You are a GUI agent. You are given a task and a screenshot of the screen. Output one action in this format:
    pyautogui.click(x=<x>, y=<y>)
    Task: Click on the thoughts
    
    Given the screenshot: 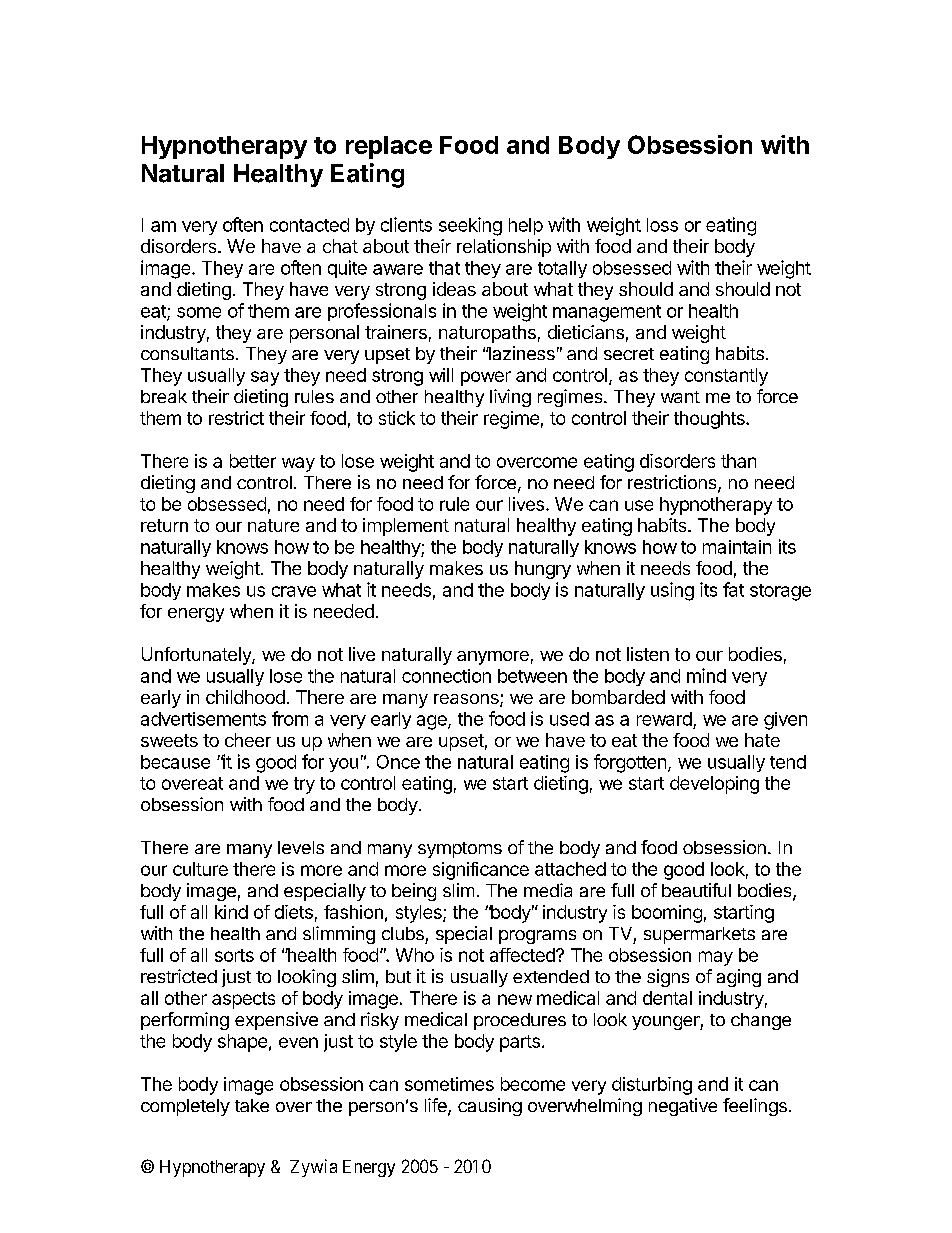 What is the action you would take?
    pyautogui.click(x=710, y=420)
